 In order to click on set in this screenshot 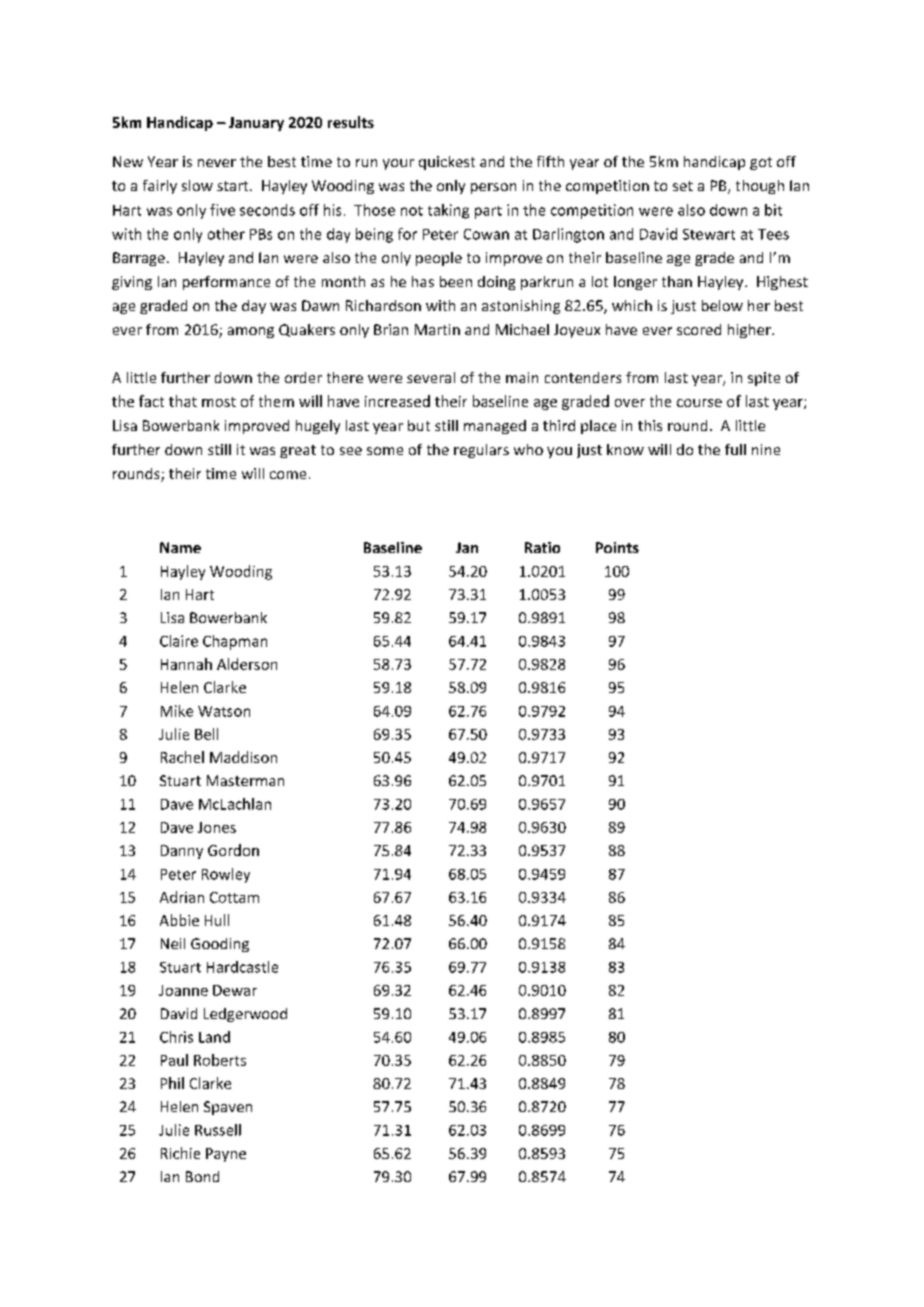, I will do `click(683, 186)`.
